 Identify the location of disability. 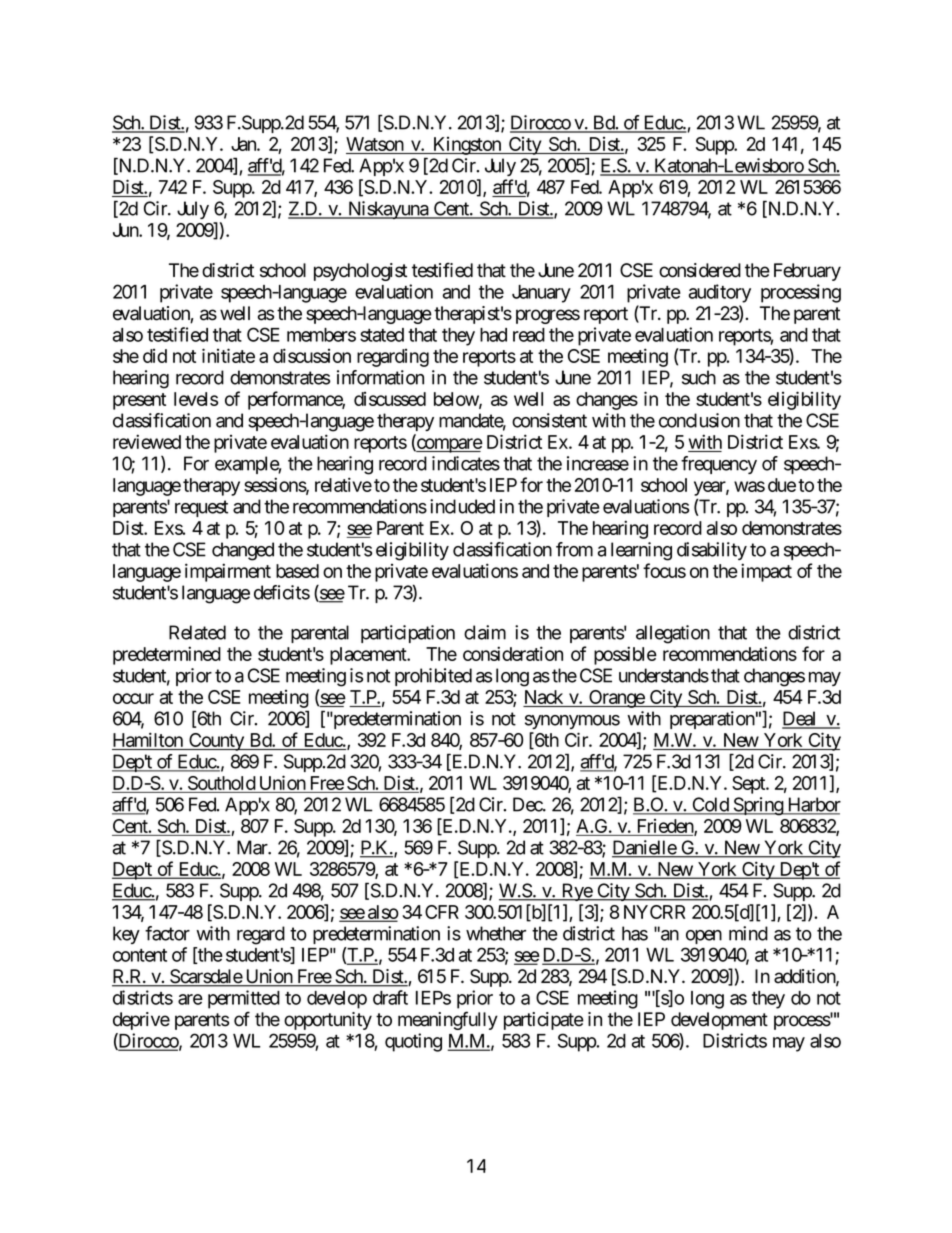
(712, 551).
